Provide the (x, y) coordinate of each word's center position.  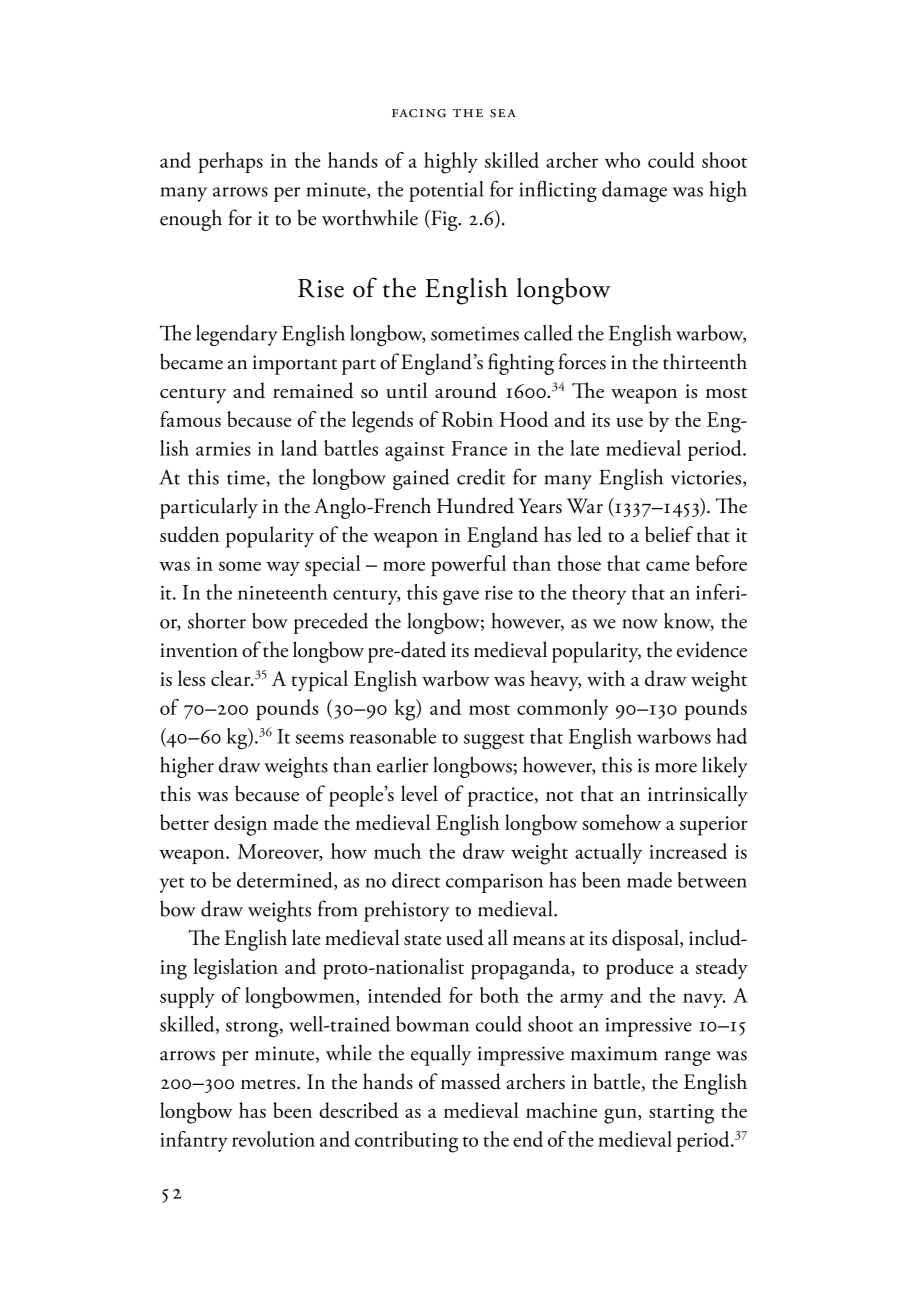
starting (681, 1114)
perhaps (230, 162)
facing (419, 113)
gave (461, 598)
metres (269, 1084)
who (622, 160)
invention (199, 650)
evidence (712, 649)
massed (471, 1081)
